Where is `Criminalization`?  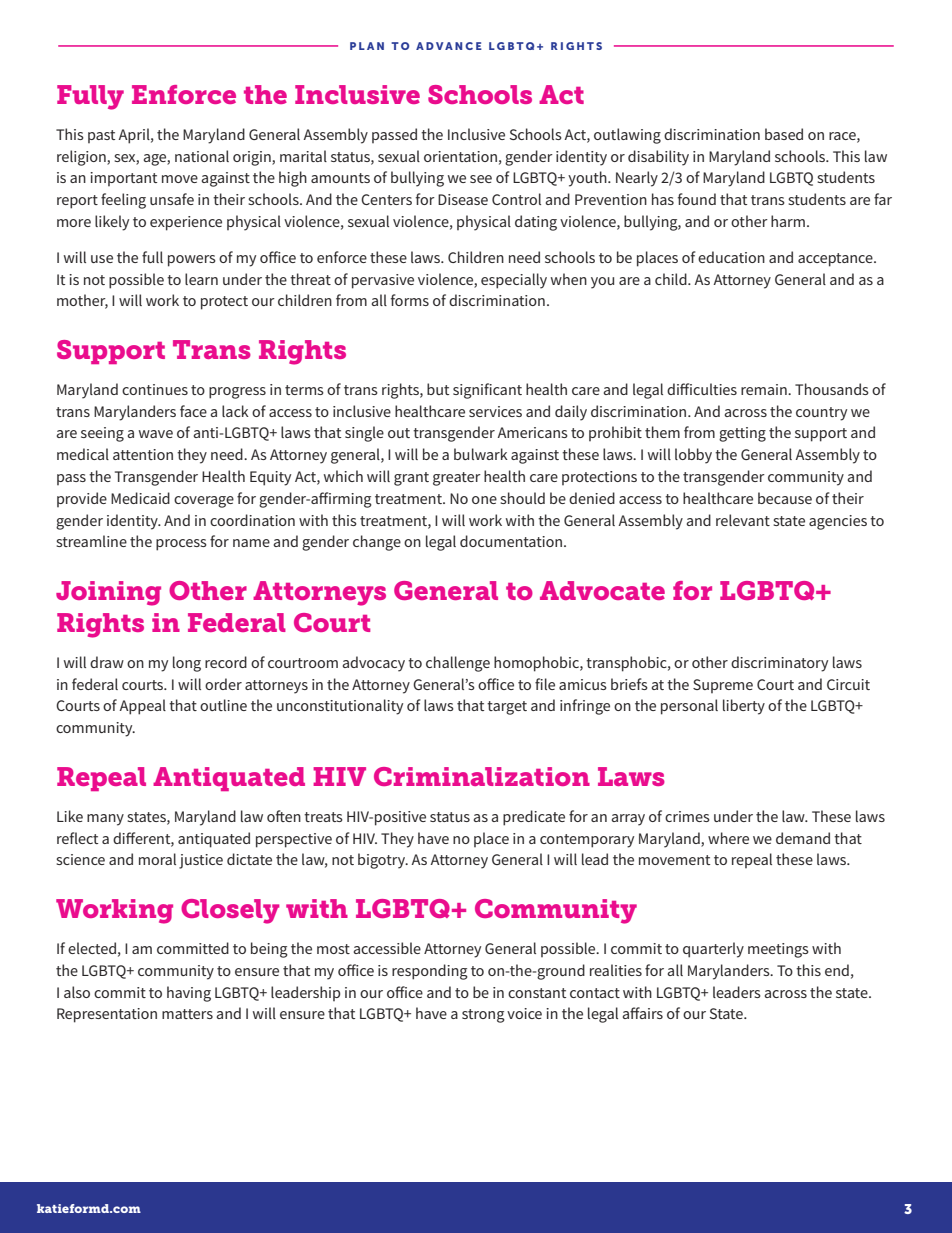
Criminalization is located at coordinates (482, 776).
